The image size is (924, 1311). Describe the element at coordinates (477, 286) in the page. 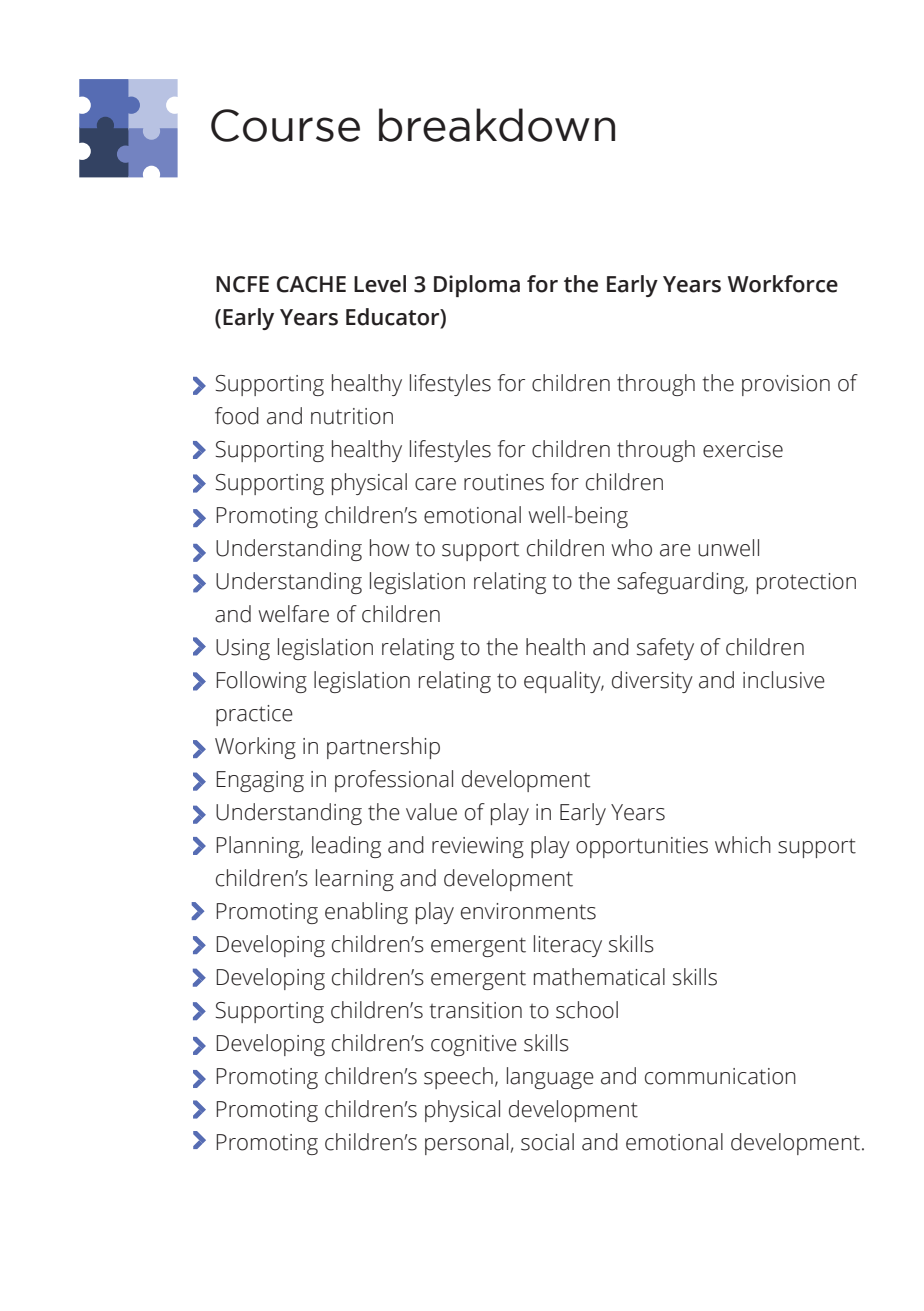

I see `Diploma` at that location.
